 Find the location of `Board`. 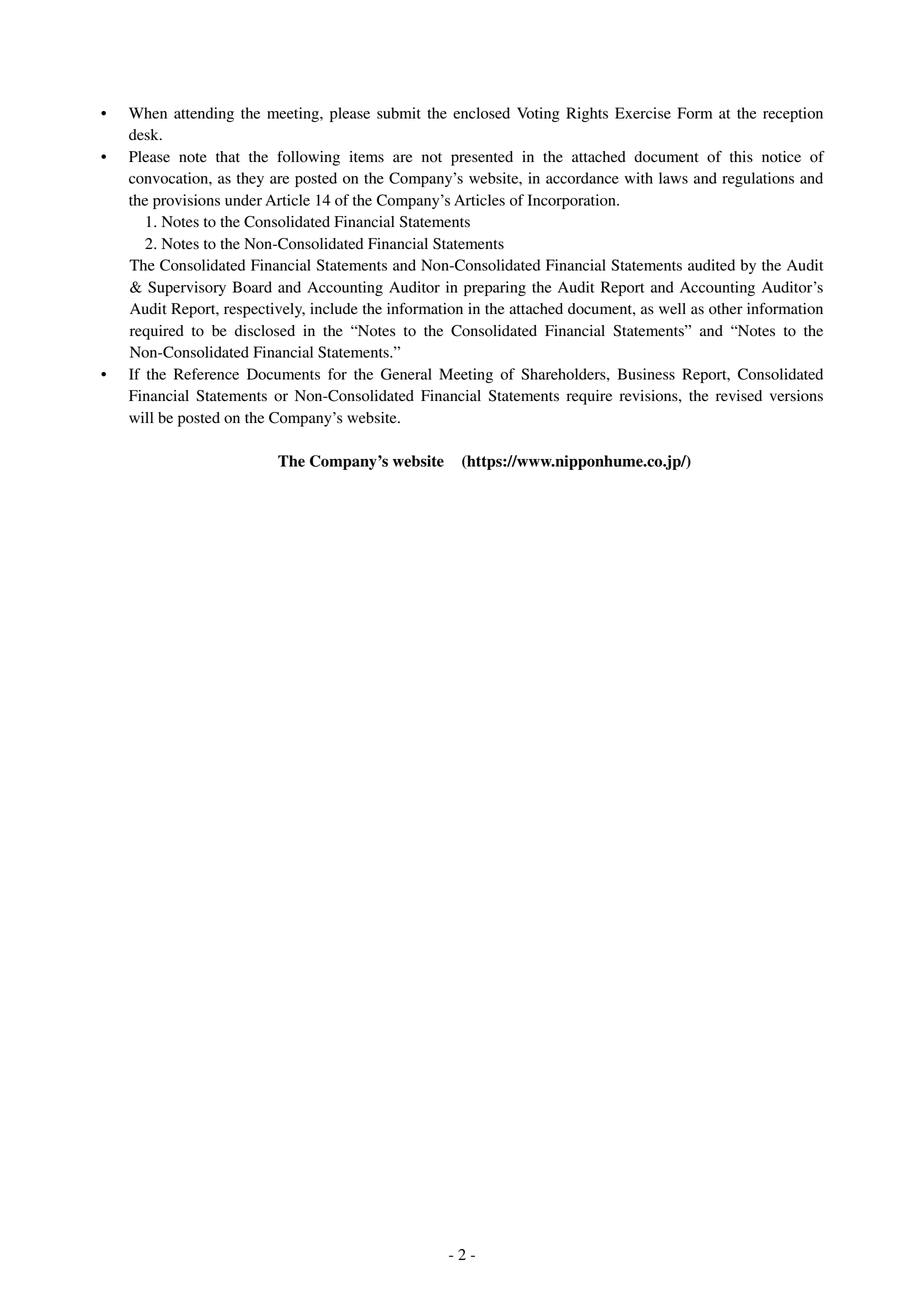

Board is located at coordinates (252, 287).
